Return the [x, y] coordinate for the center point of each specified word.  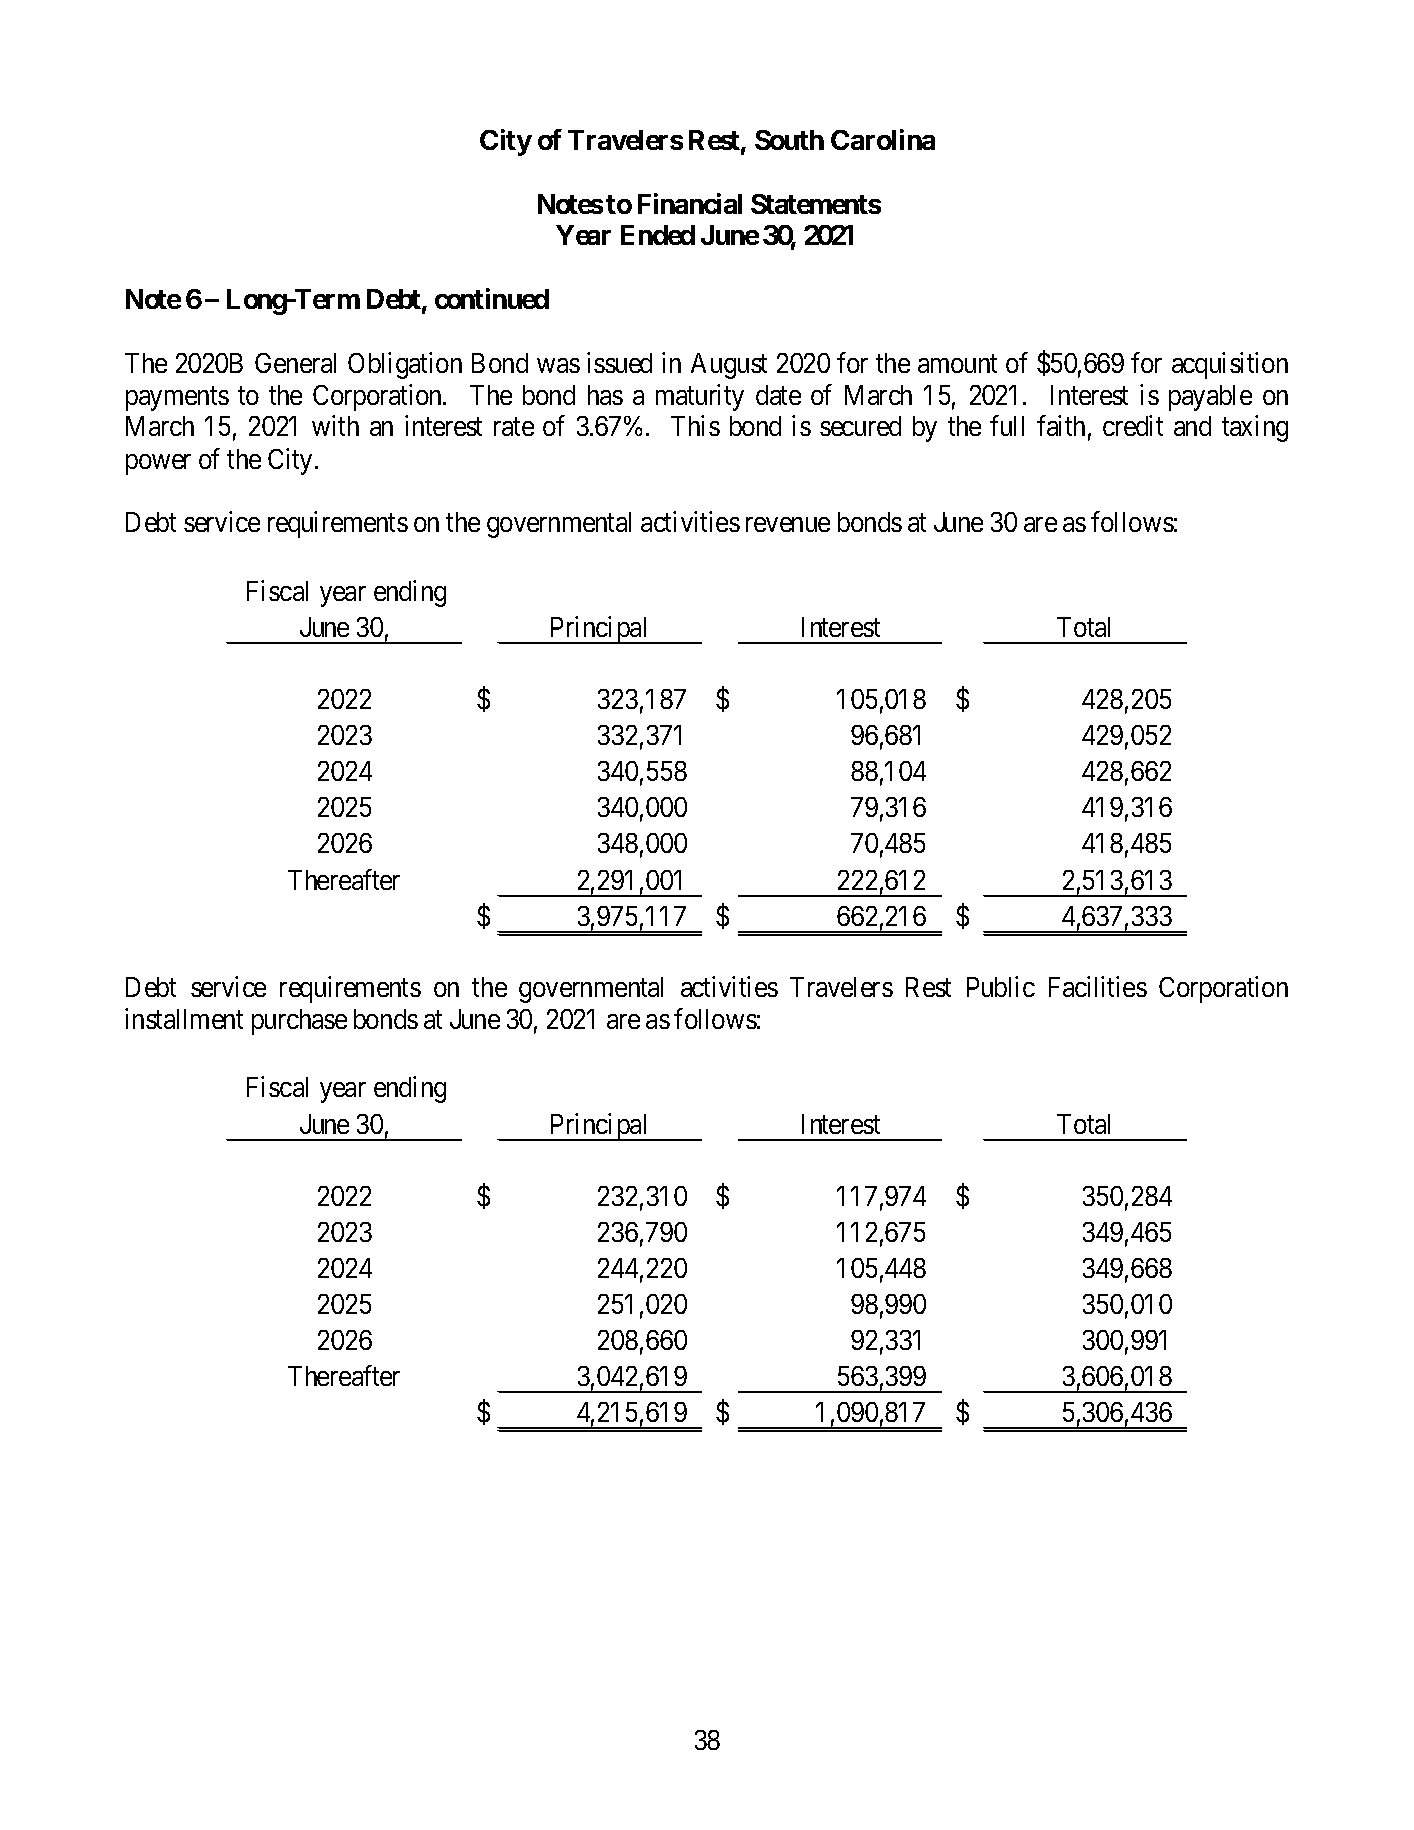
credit [1133, 426]
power [158, 464]
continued [492, 298]
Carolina [883, 139]
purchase [299, 1022]
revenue [788, 525]
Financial [690, 203]
